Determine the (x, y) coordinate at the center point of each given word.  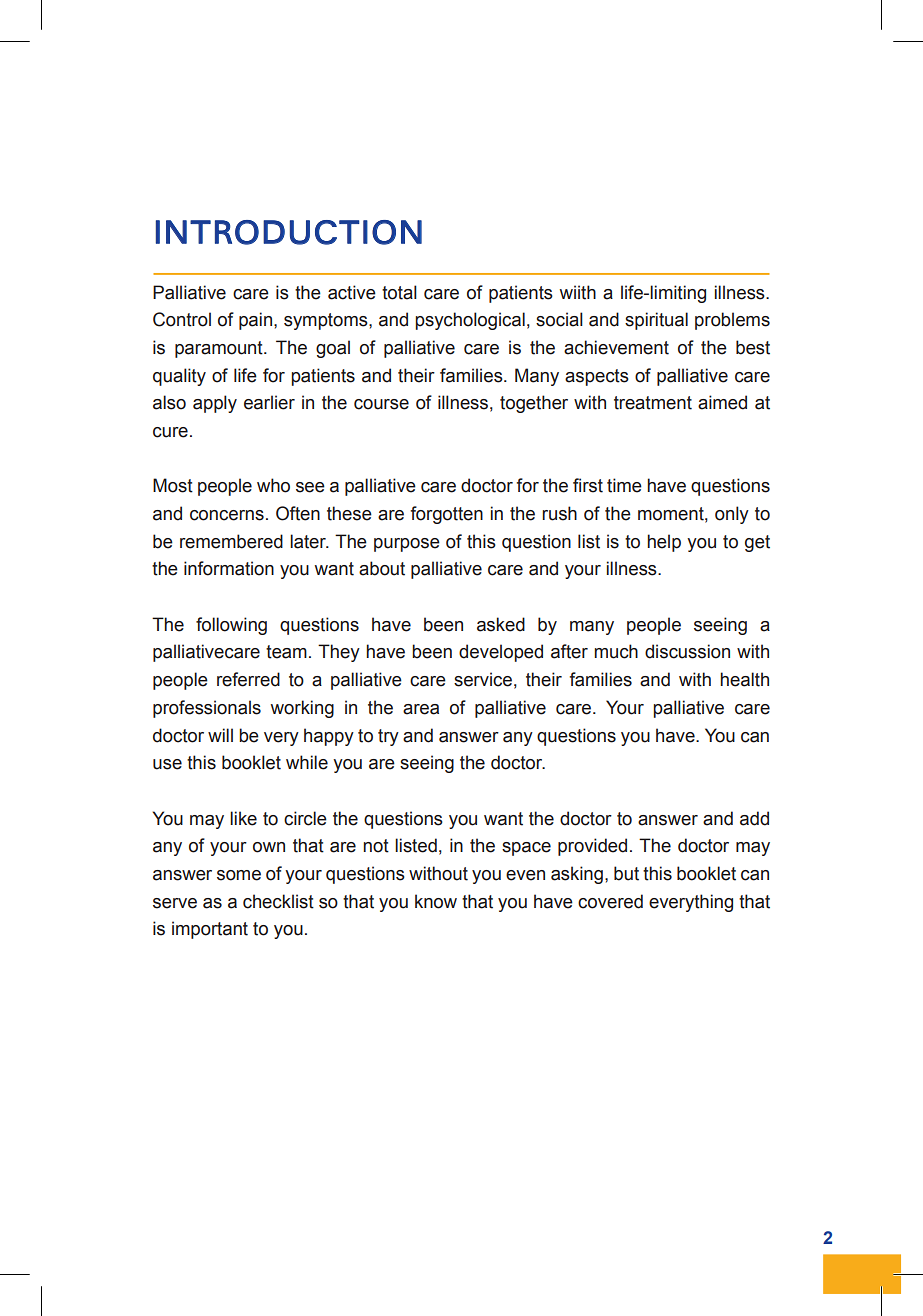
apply (215, 404)
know (436, 901)
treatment (653, 403)
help (664, 543)
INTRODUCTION (289, 232)
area (421, 709)
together (534, 404)
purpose (407, 545)
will (220, 735)
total (399, 292)
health (744, 679)
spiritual (656, 321)
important (210, 930)
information (229, 568)
